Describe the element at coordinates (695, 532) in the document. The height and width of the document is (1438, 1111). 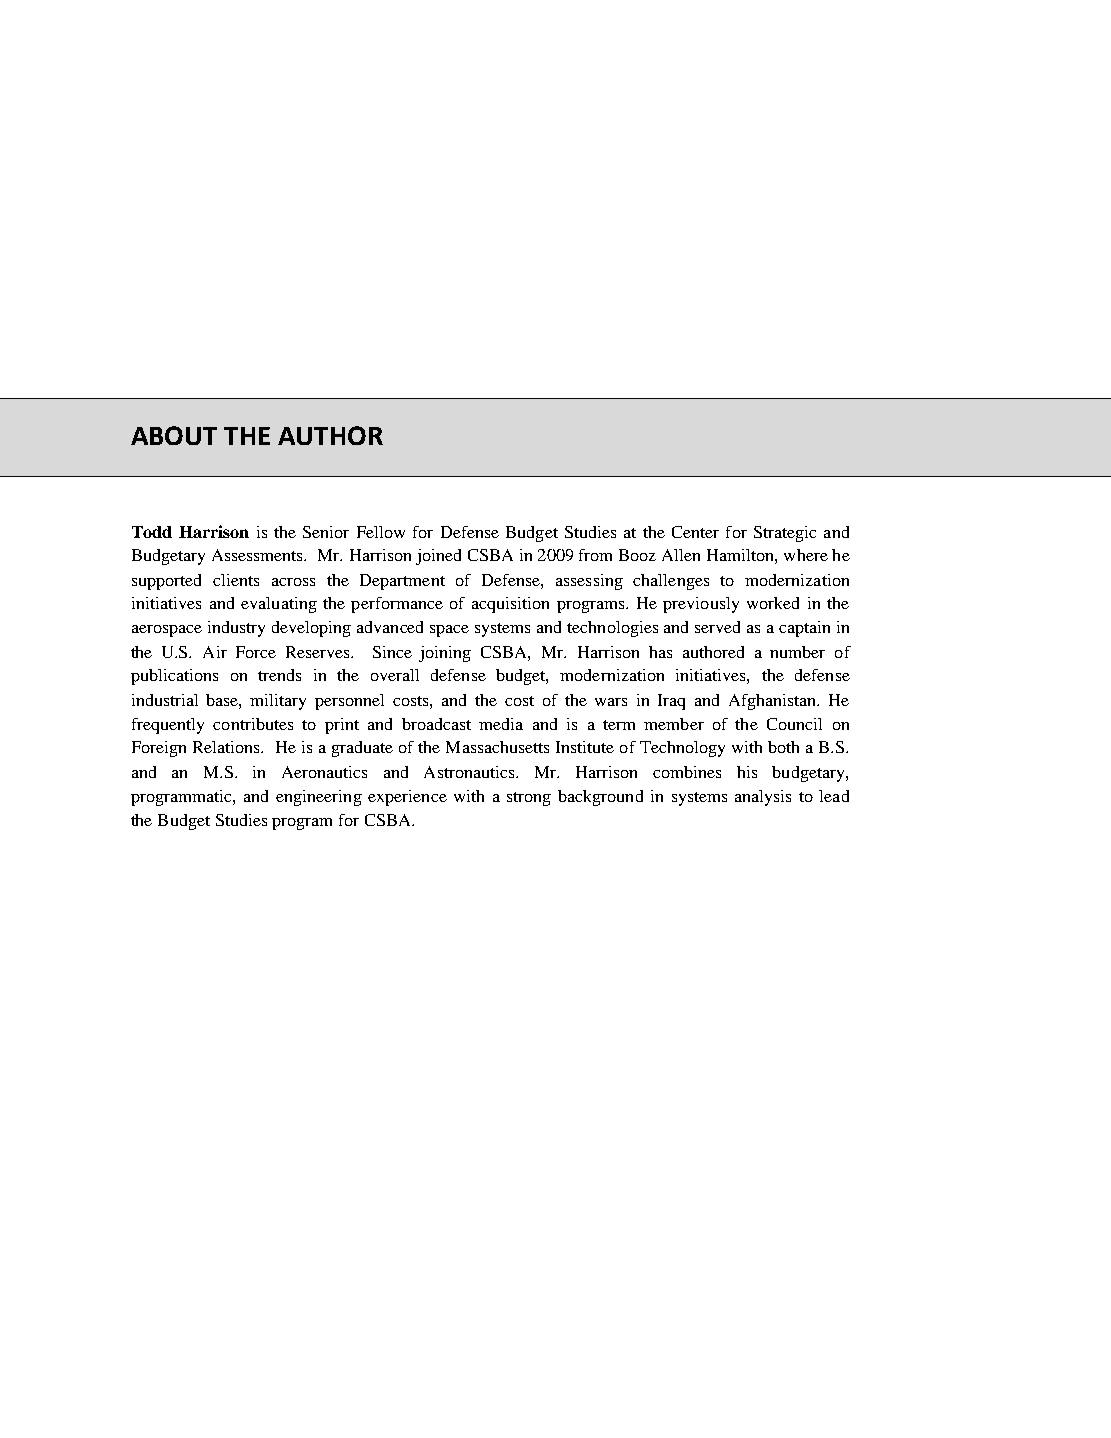
I see `Center` at that location.
